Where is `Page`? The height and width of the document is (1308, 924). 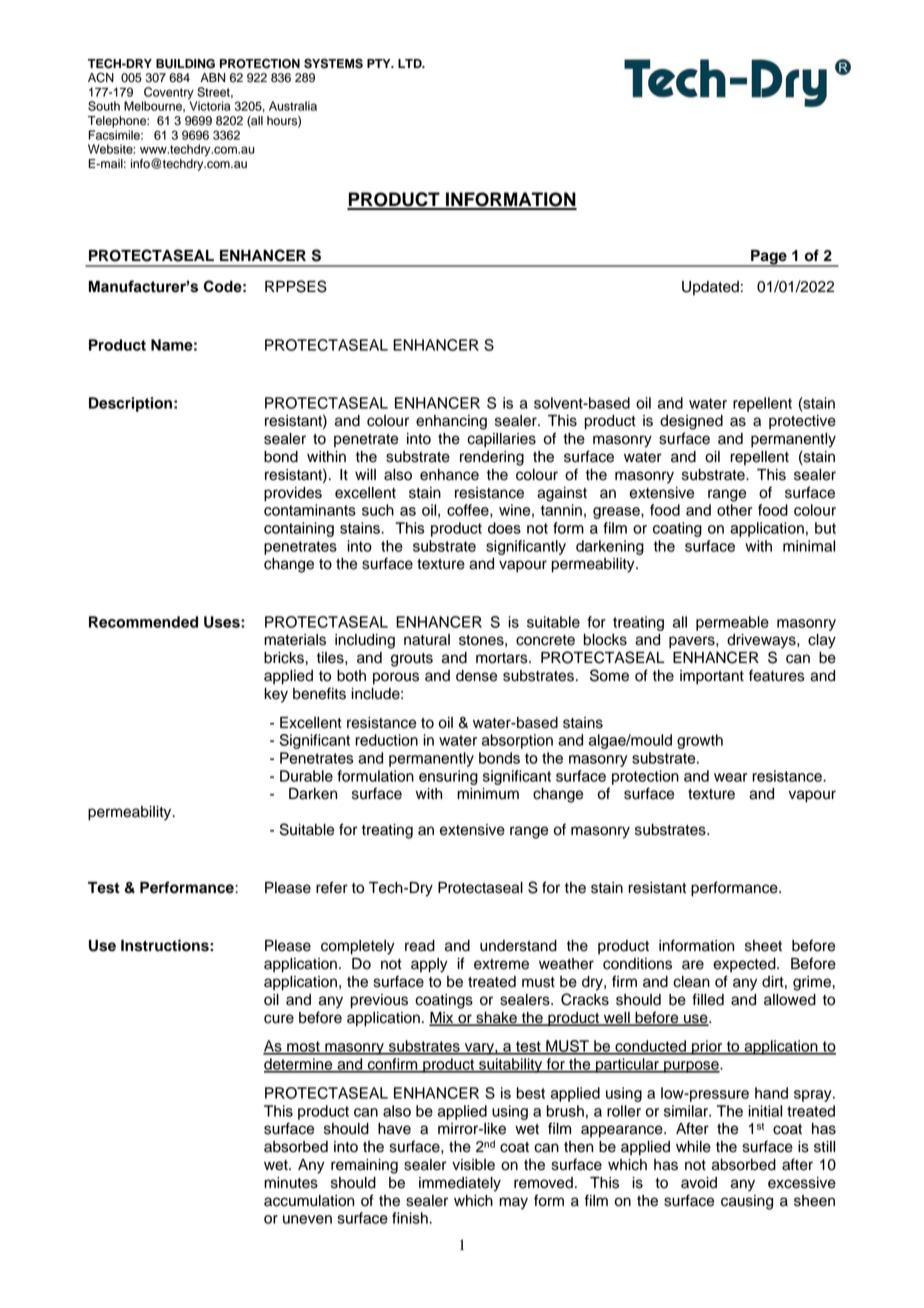
Page is located at coordinates (769, 258).
